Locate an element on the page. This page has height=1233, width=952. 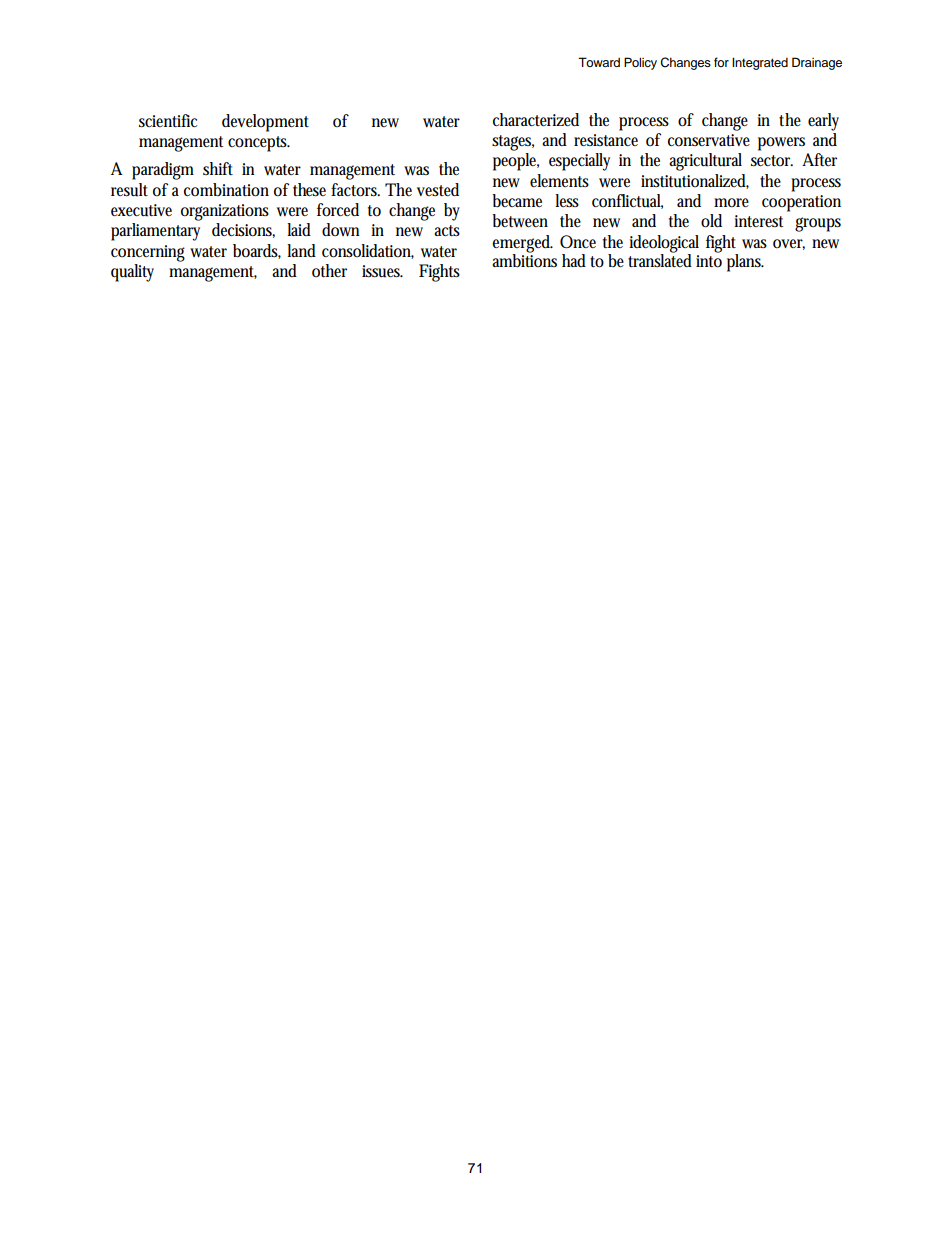
development is located at coordinates (265, 123).
